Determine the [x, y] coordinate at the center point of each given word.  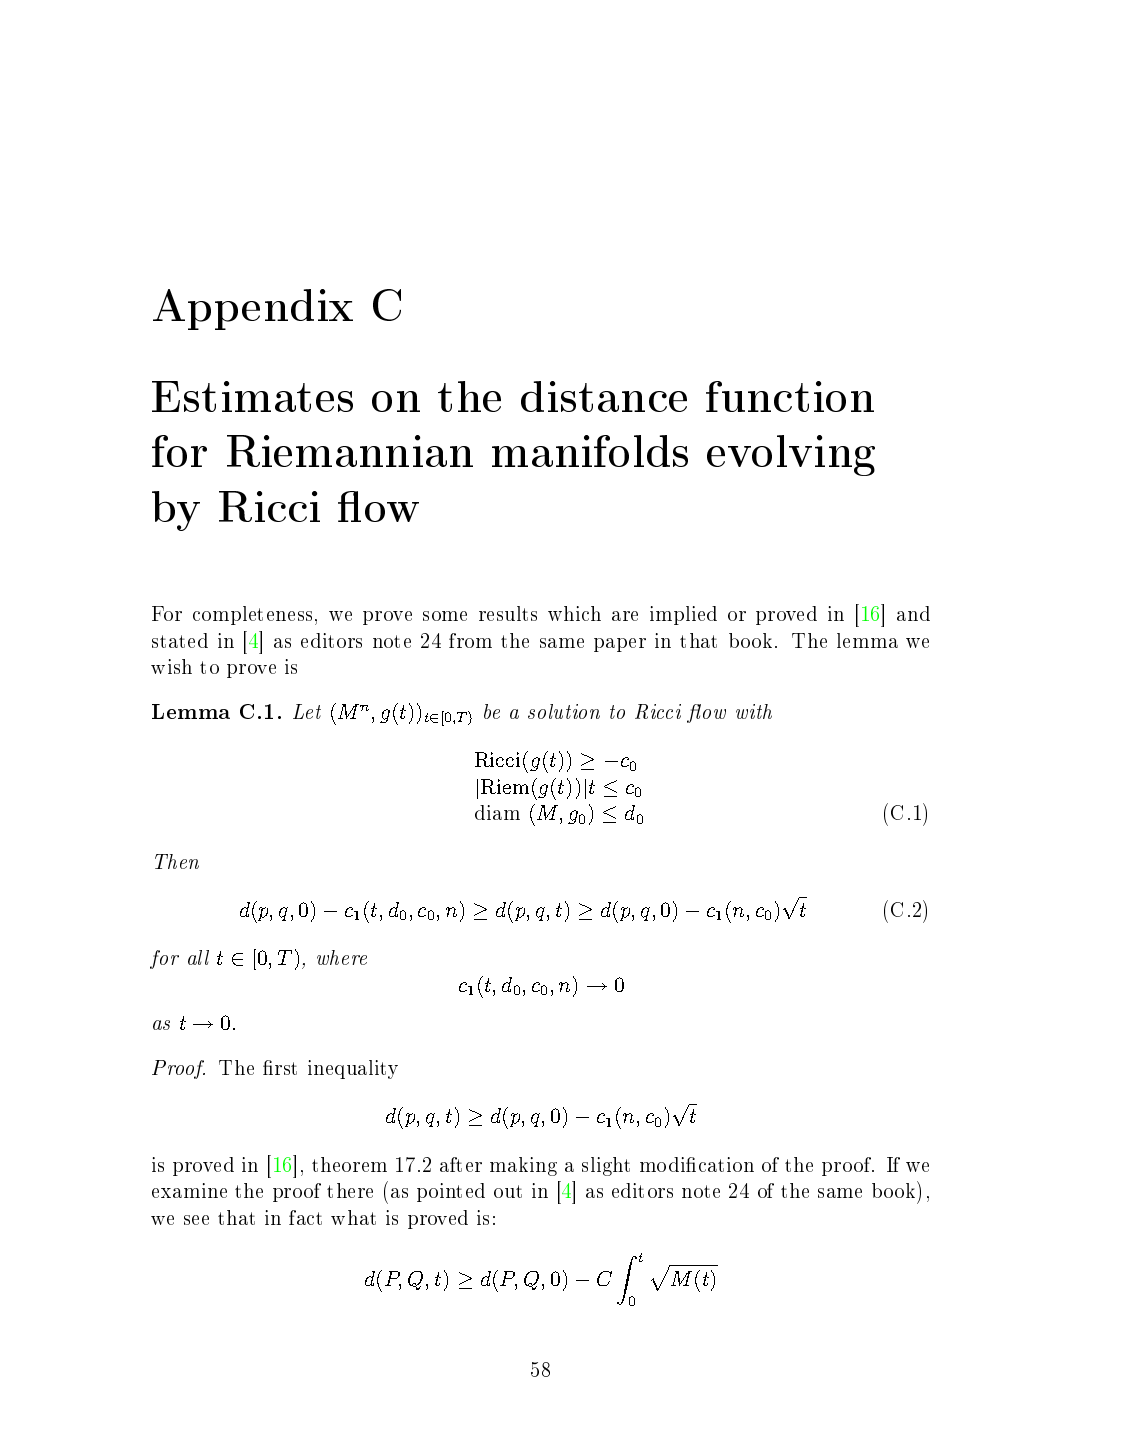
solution [564, 711]
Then [177, 861]
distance [604, 396]
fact [305, 1217]
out [508, 1191]
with [754, 711]
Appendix [253, 309]
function [790, 396]
